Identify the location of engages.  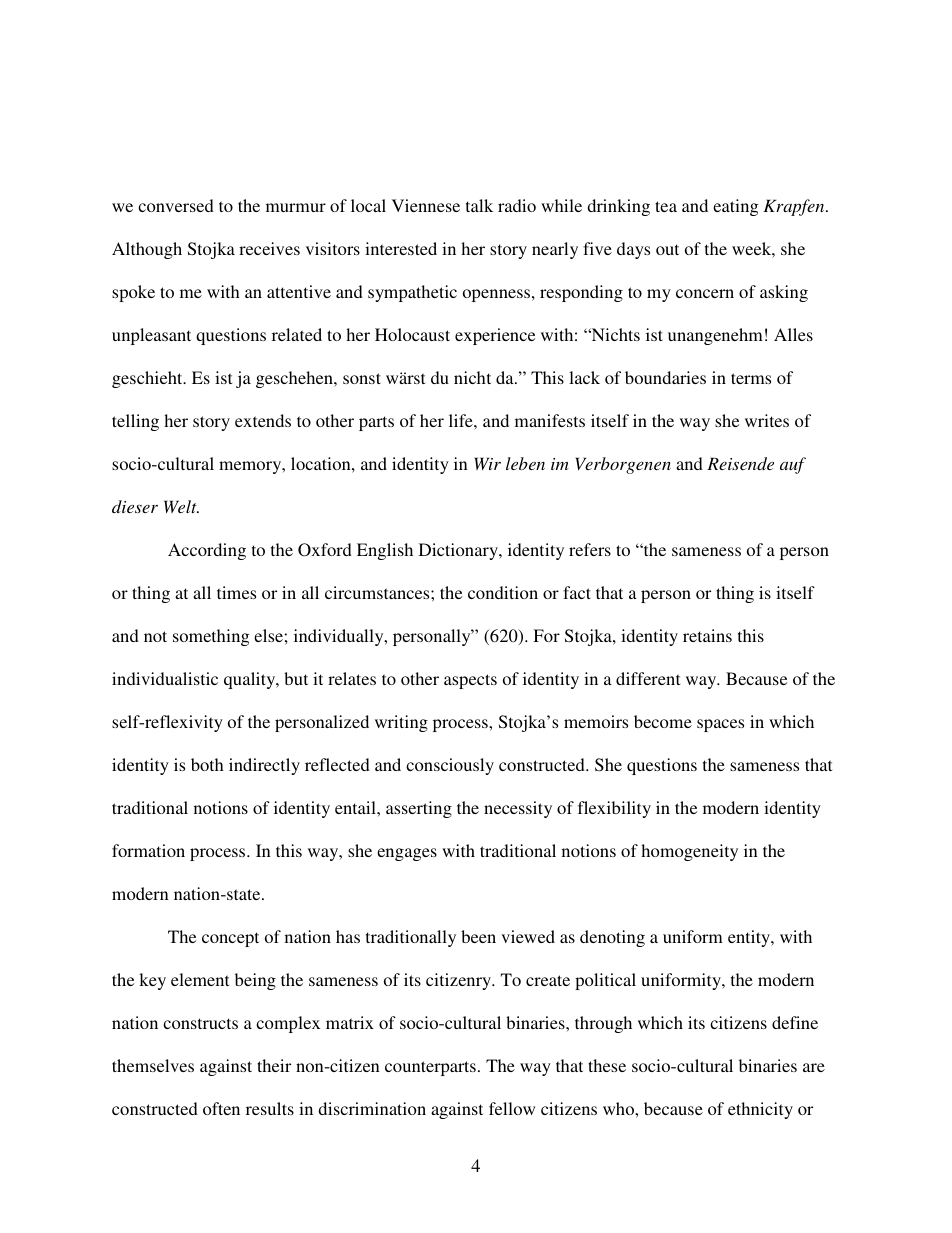
(407, 854).
